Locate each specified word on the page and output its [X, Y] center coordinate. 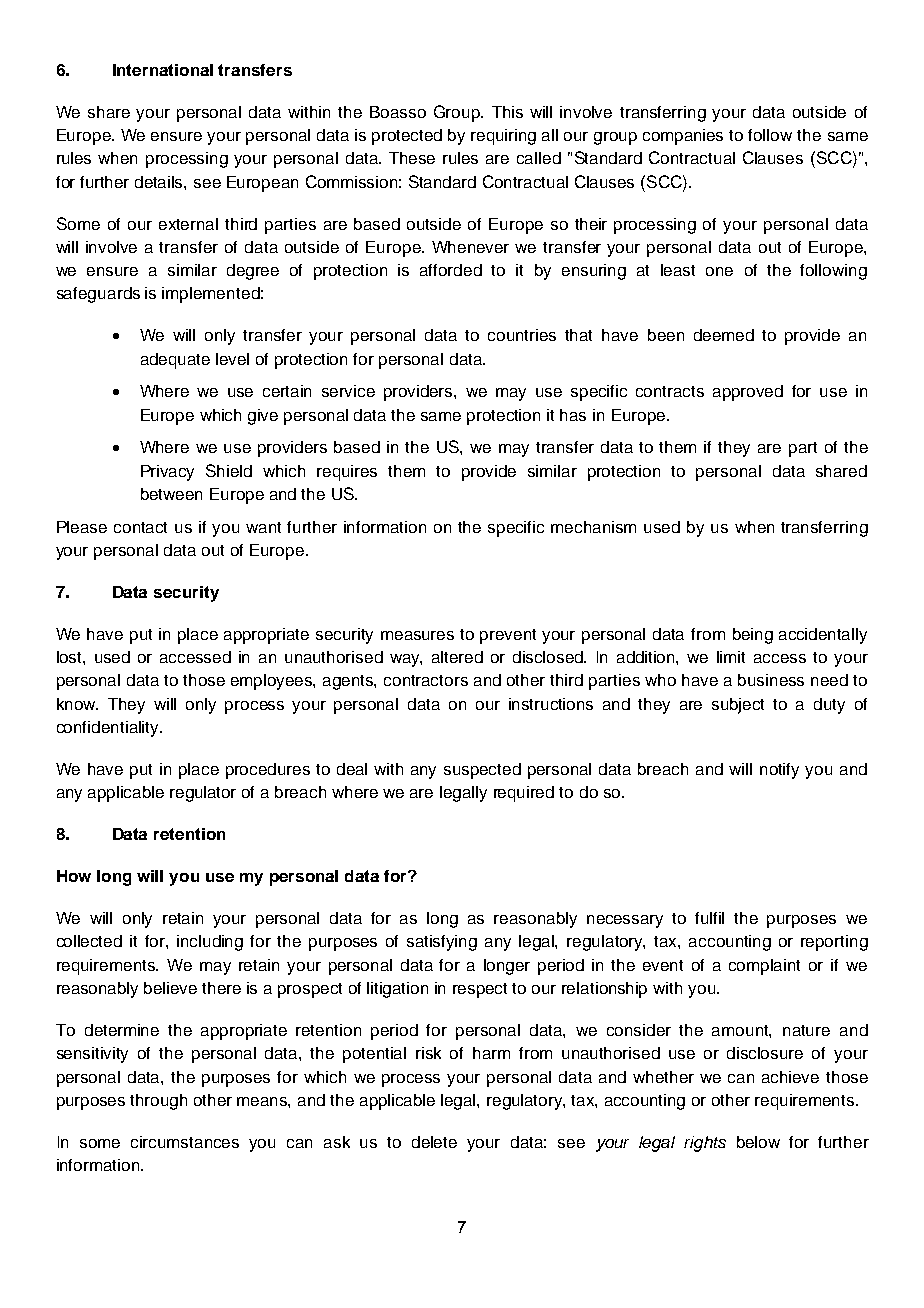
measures [417, 635]
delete [434, 1142]
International [163, 70]
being [753, 636]
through [158, 1102]
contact [140, 527]
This [507, 112]
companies [683, 137]
